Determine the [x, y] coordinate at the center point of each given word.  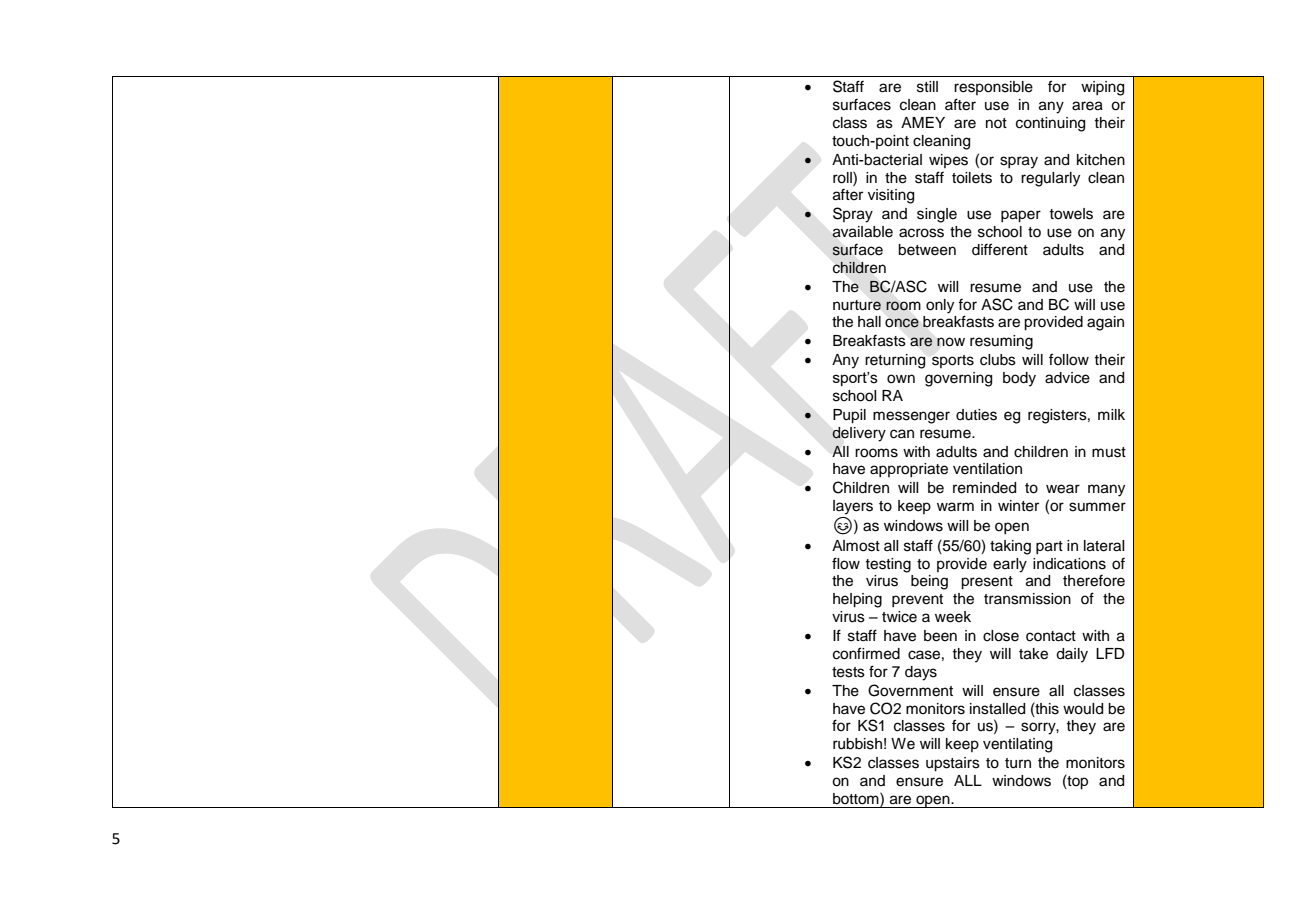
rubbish [857, 744]
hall [869, 322]
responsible [993, 88]
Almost [856, 546]
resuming [1001, 342]
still [927, 87]
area [1087, 106]
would [1083, 709]
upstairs [953, 764]
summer [1097, 507]
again [1105, 323]
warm [955, 506]
